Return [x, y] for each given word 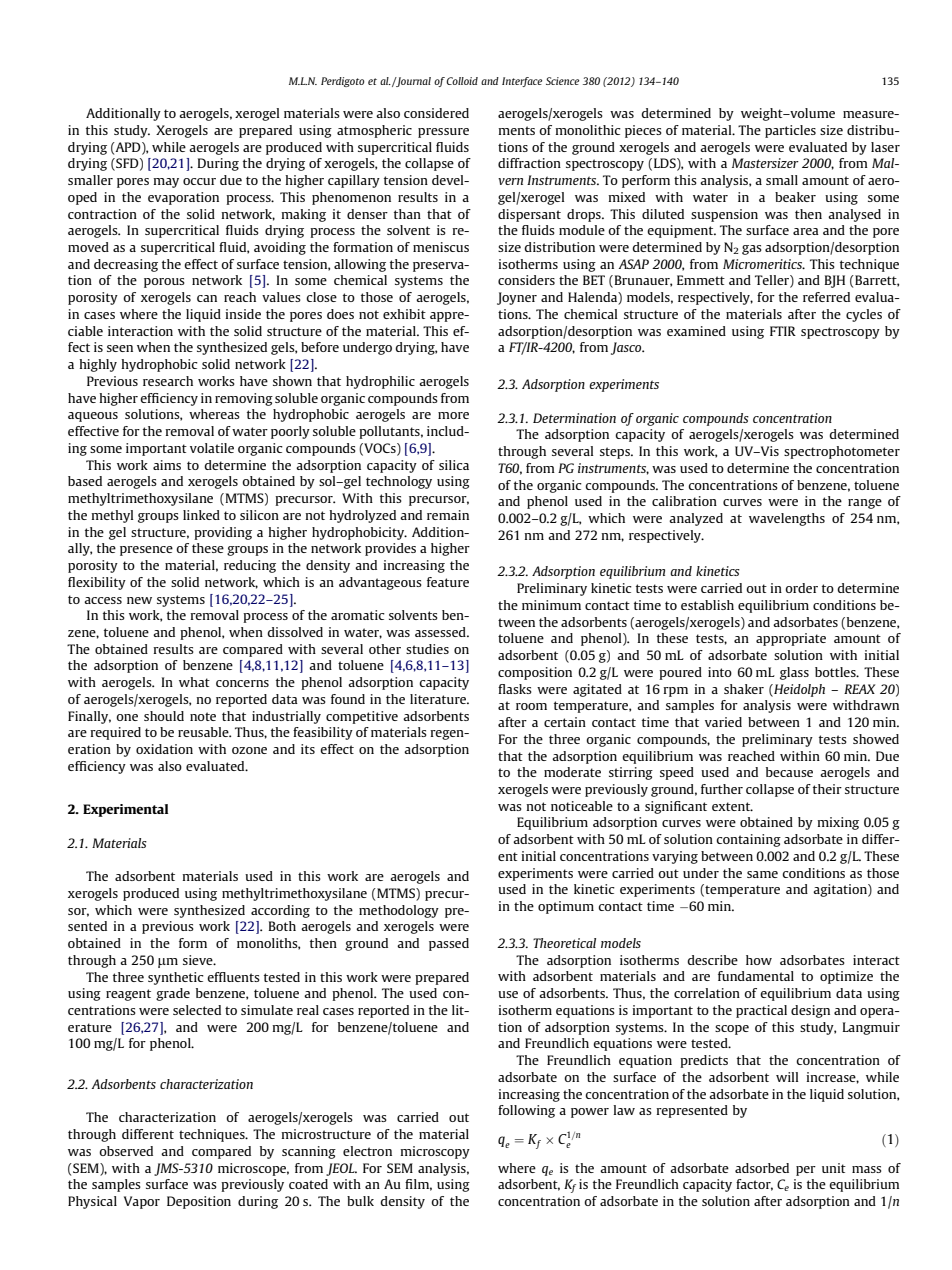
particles [790, 131]
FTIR [783, 331]
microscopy [435, 1152]
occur [199, 181]
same [762, 874]
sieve [199, 960]
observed [126, 1151]
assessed [441, 632]
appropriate [791, 639]
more [453, 415]
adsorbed [762, 1168]
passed [449, 944]
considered [436, 113]
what [194, 682]
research [168, 381]
